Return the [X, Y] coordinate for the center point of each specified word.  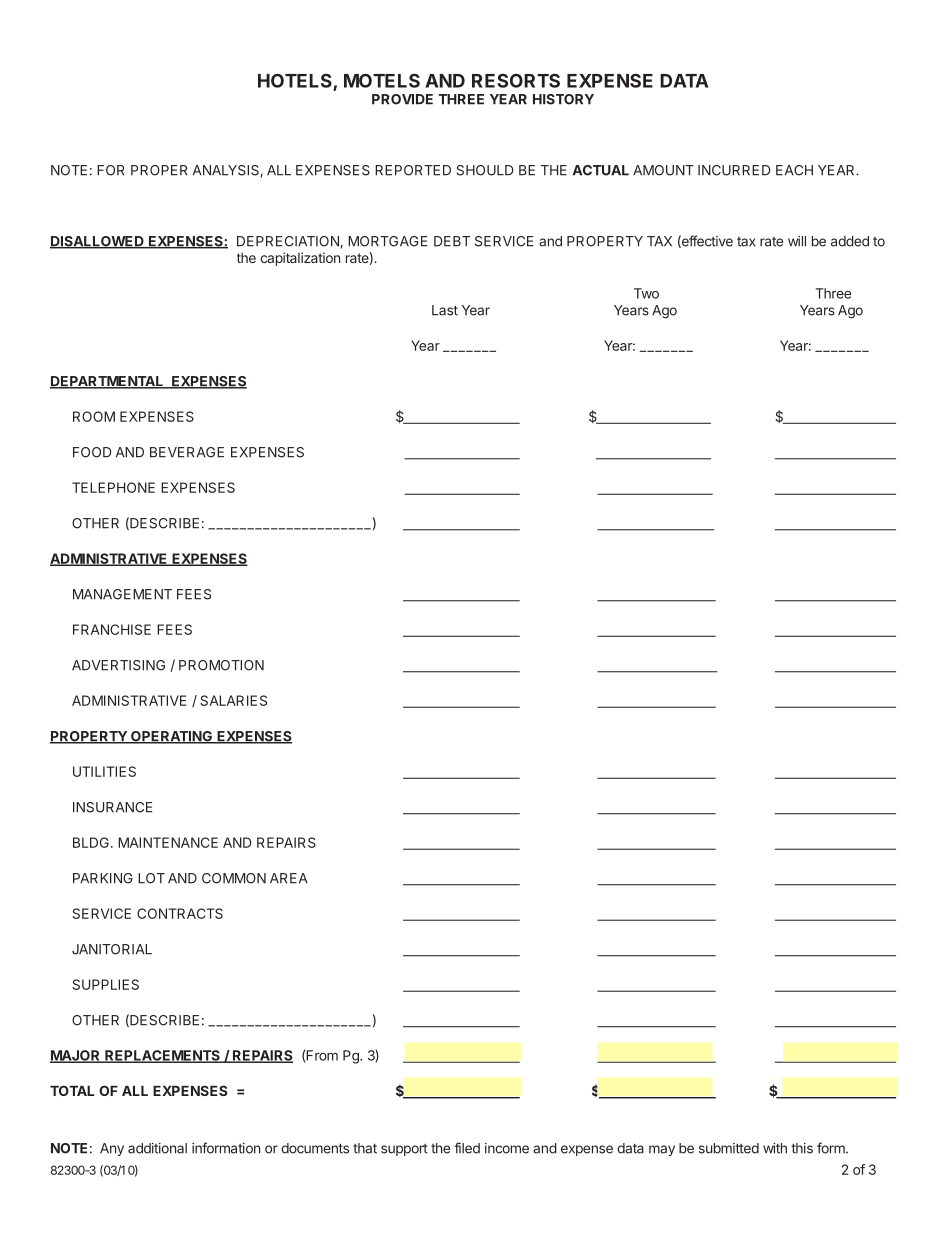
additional [157, 1148]
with [775, 1148]
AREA [289, 878]
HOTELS [295, 80]
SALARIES [233, 700]
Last [445, 310]
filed [467, 1148]
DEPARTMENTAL [108, 382]
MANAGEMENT [122, 594]
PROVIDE [402, 99]
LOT [151, 878]
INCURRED [734, 170]
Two [646, 293]
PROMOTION [221, 665]
